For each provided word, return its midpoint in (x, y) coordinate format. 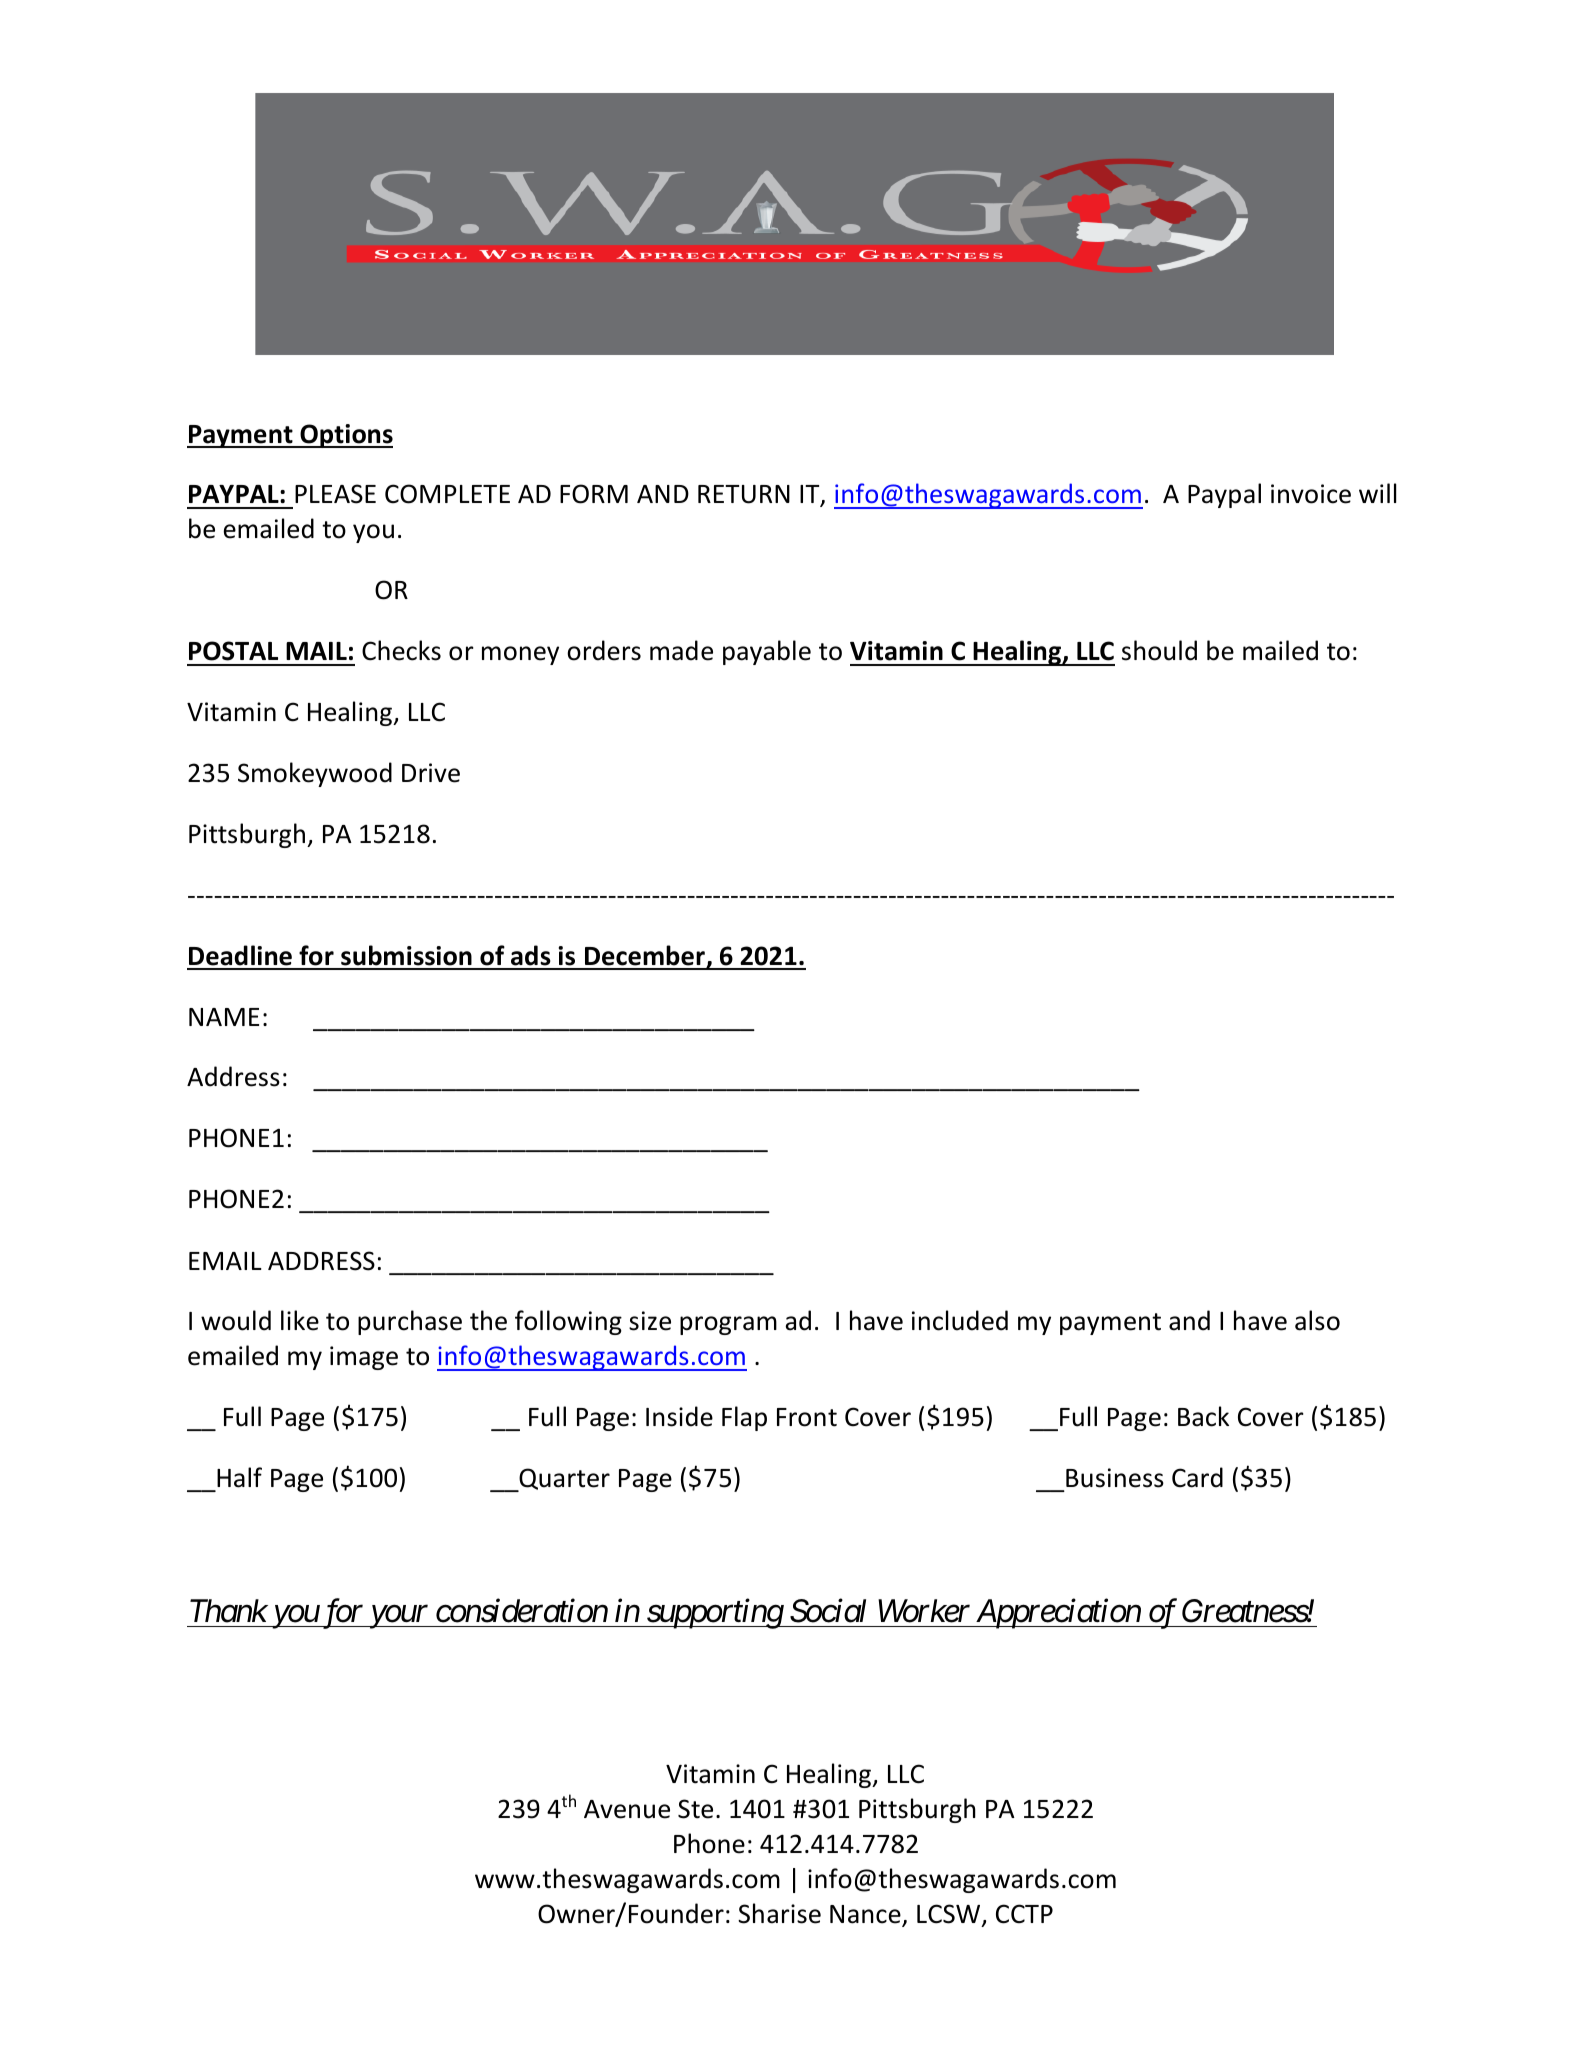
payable (767, 652)
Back (1203, 1416)
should (1159, 650)
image (364, 1358)
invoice (1311, 494)
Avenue (627, 1809)
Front (807, 1417)
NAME (224, 1017)
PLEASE (335, 494)
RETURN (744, 494)
